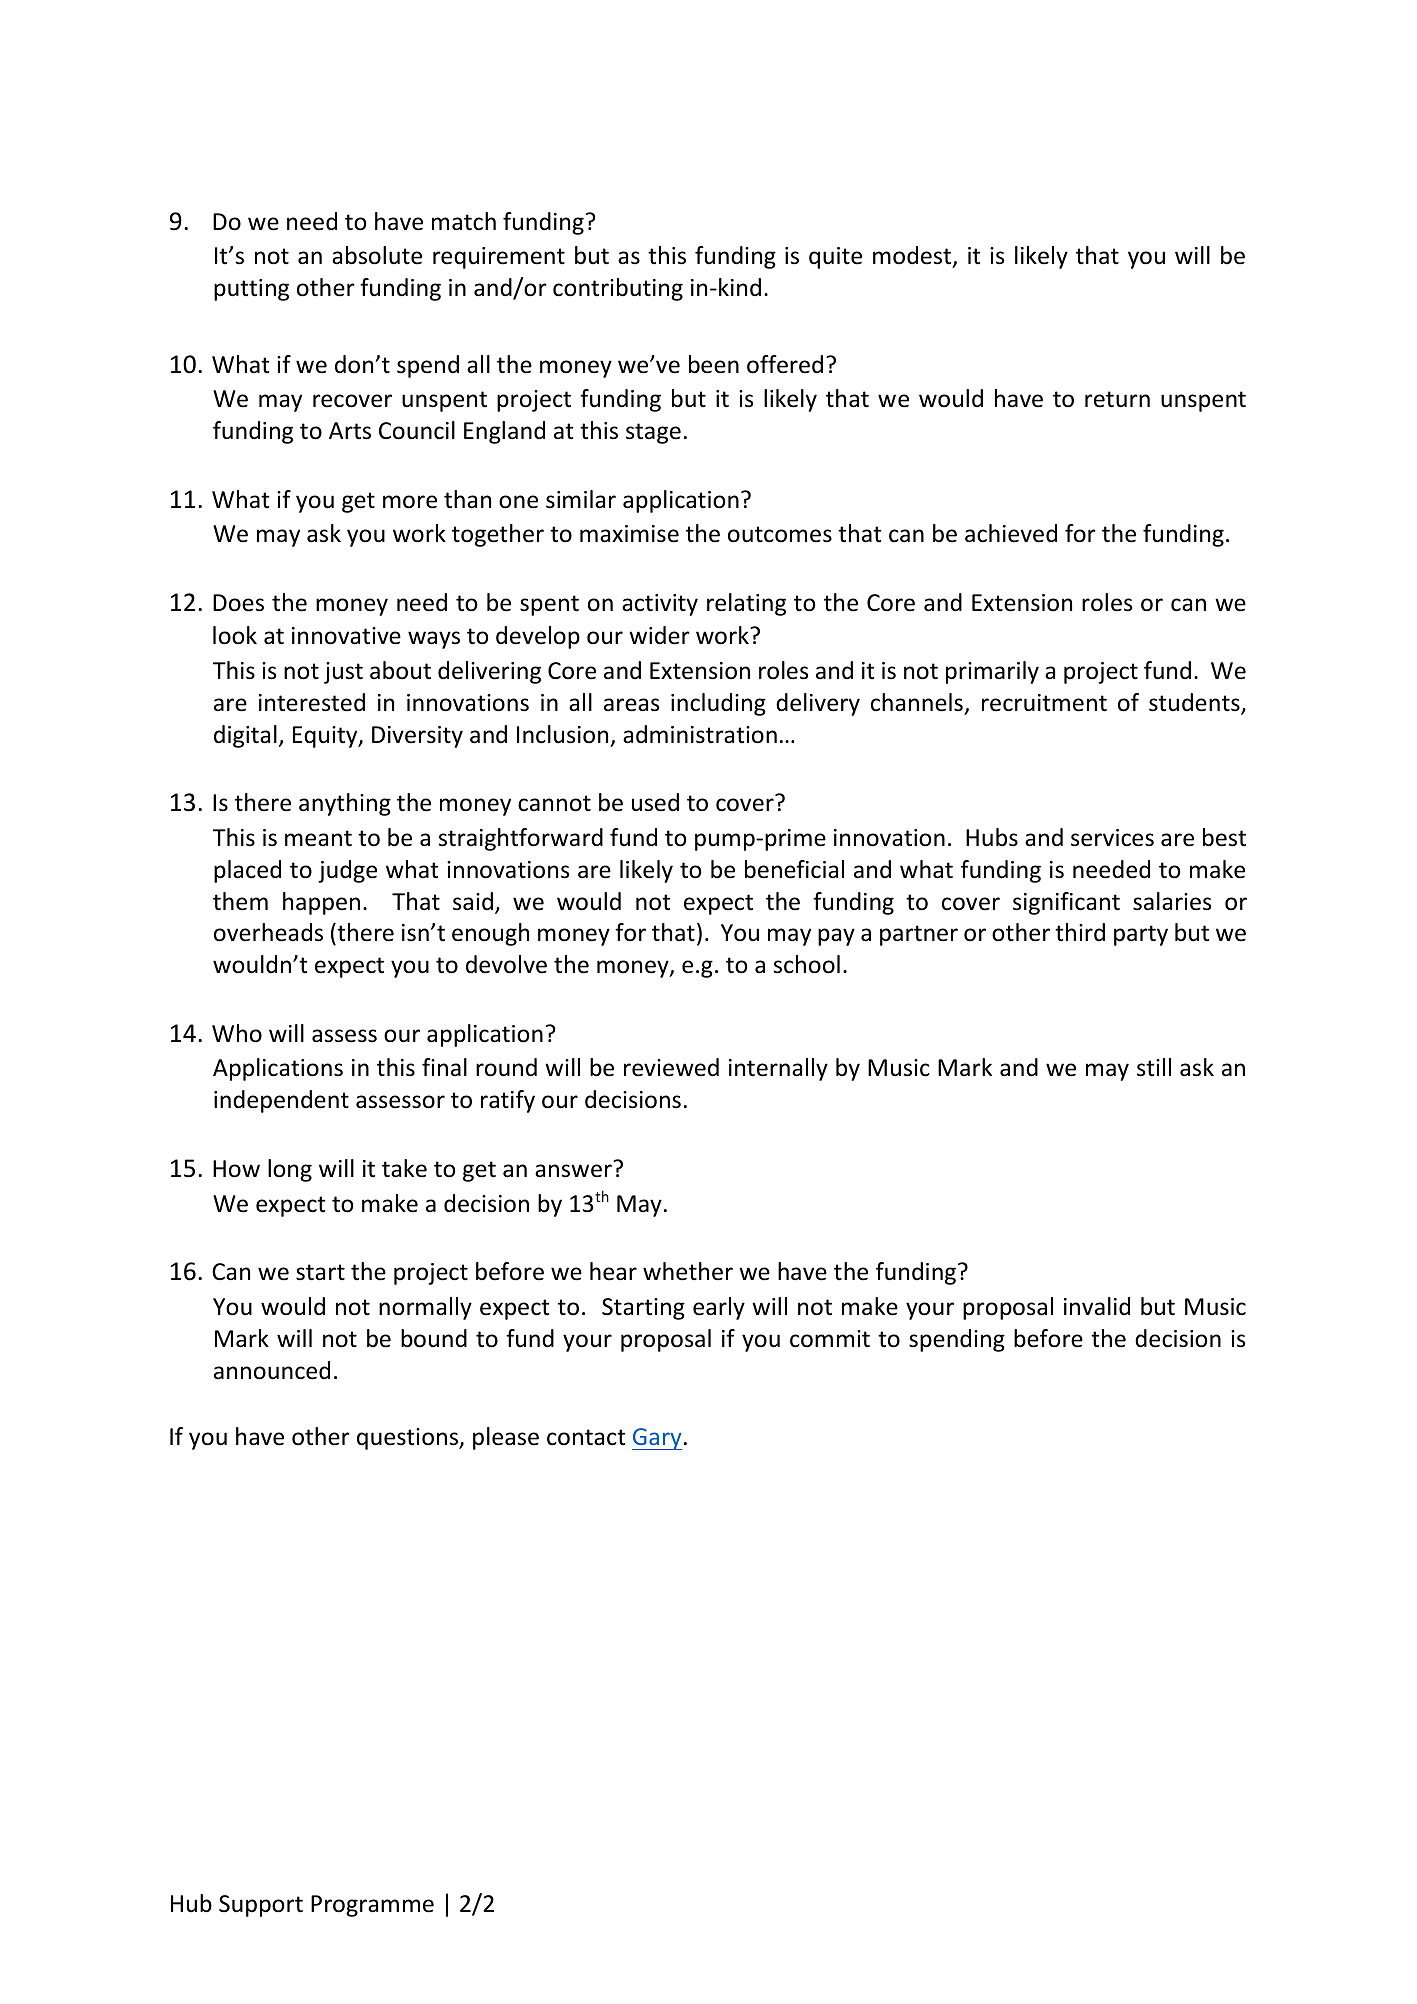  Describe the element at coordinates (835, 258) in the document. I see `quite` at that location.
